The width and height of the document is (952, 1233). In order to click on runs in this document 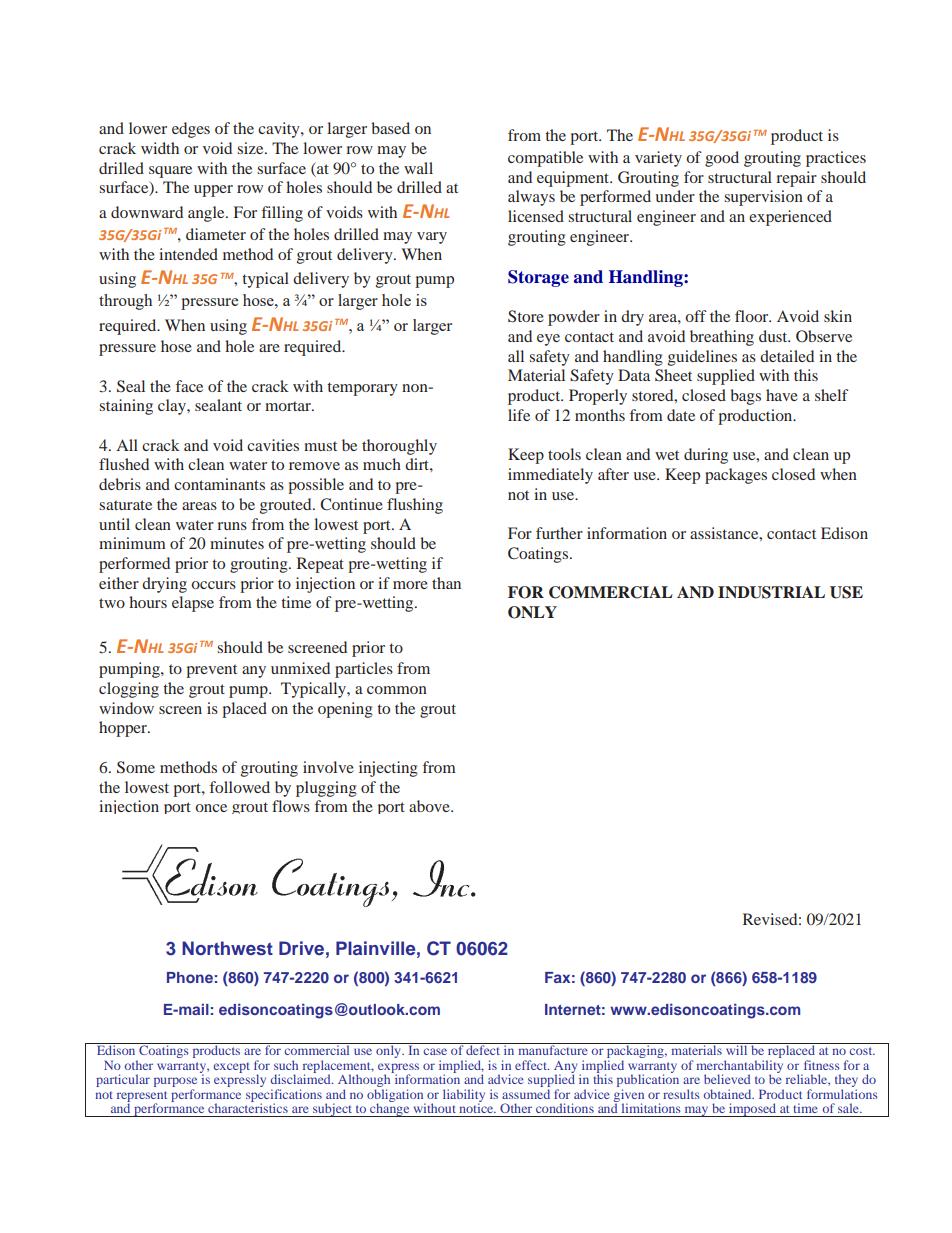, I will do `click(232, 526)`.
